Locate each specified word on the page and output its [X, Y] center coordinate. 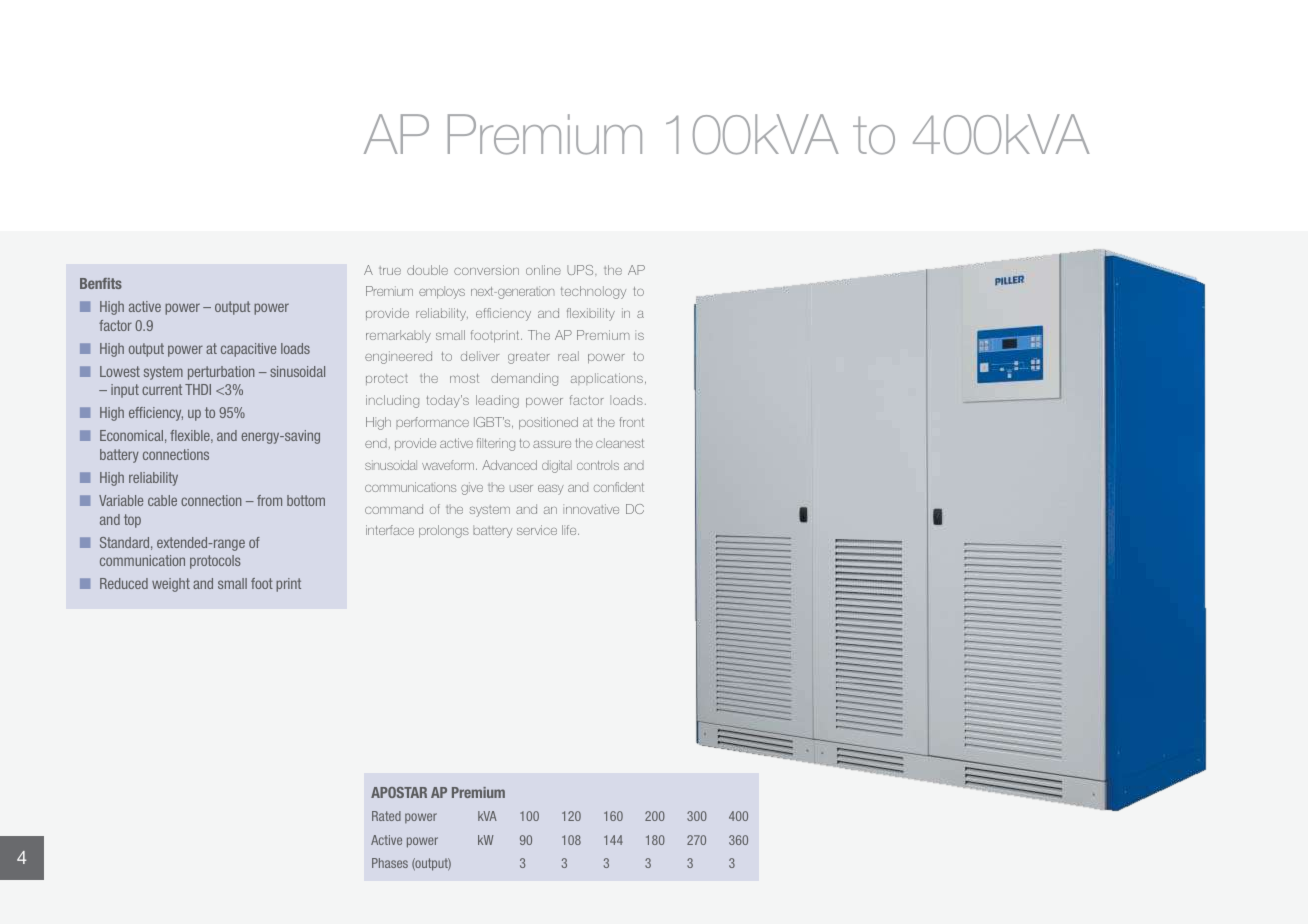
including [392, 401]
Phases [390, 863]
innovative [591, 509]
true [390, 270]
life [570, 530]
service [537, 530]
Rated [386, 816]
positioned [548, 423]
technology [593, 292]
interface [390, 530]
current [162, 389]
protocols [215, 562]
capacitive [248, 350]
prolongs [444, 531]
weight [171, 585]
